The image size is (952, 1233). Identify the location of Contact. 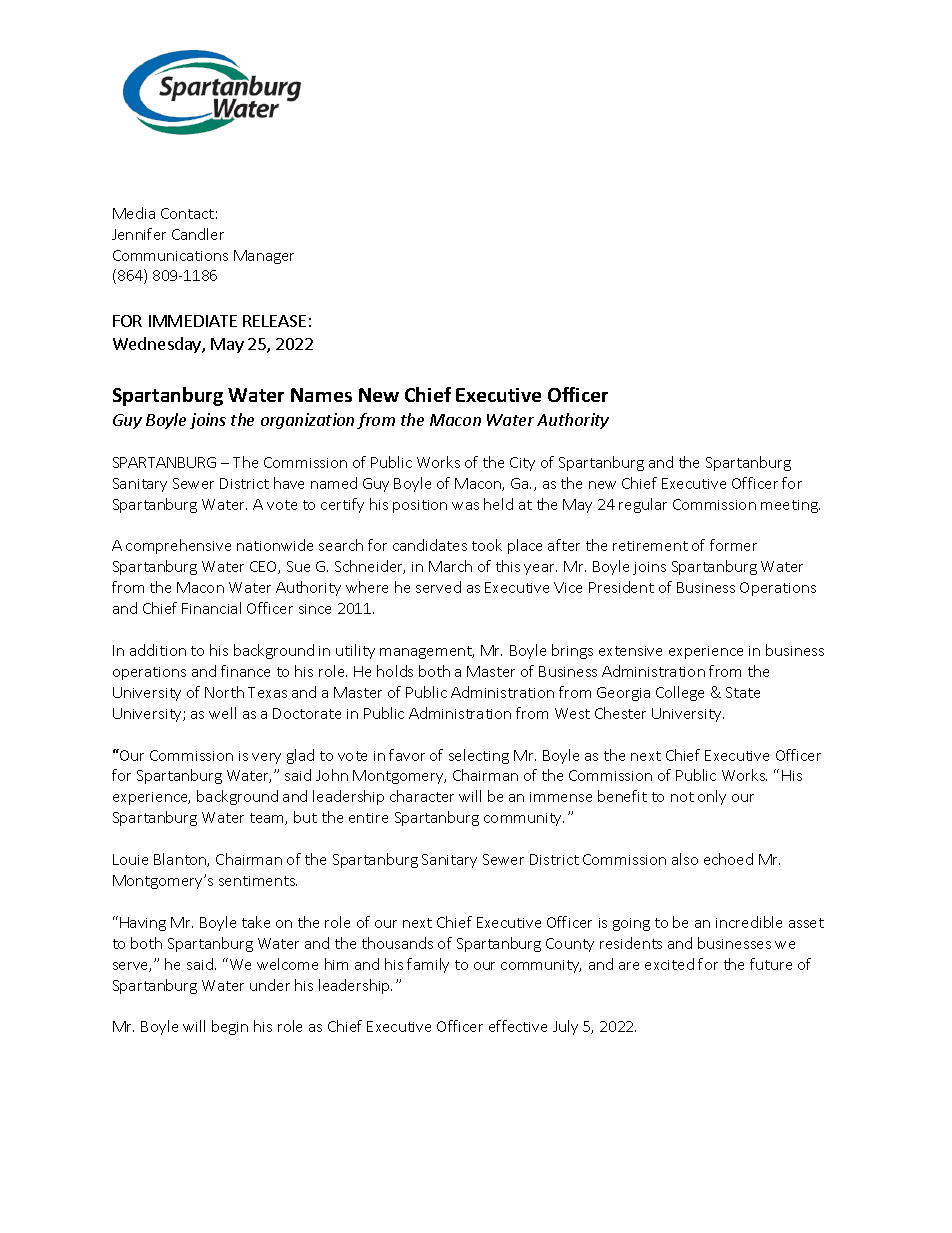
(187, 213).
